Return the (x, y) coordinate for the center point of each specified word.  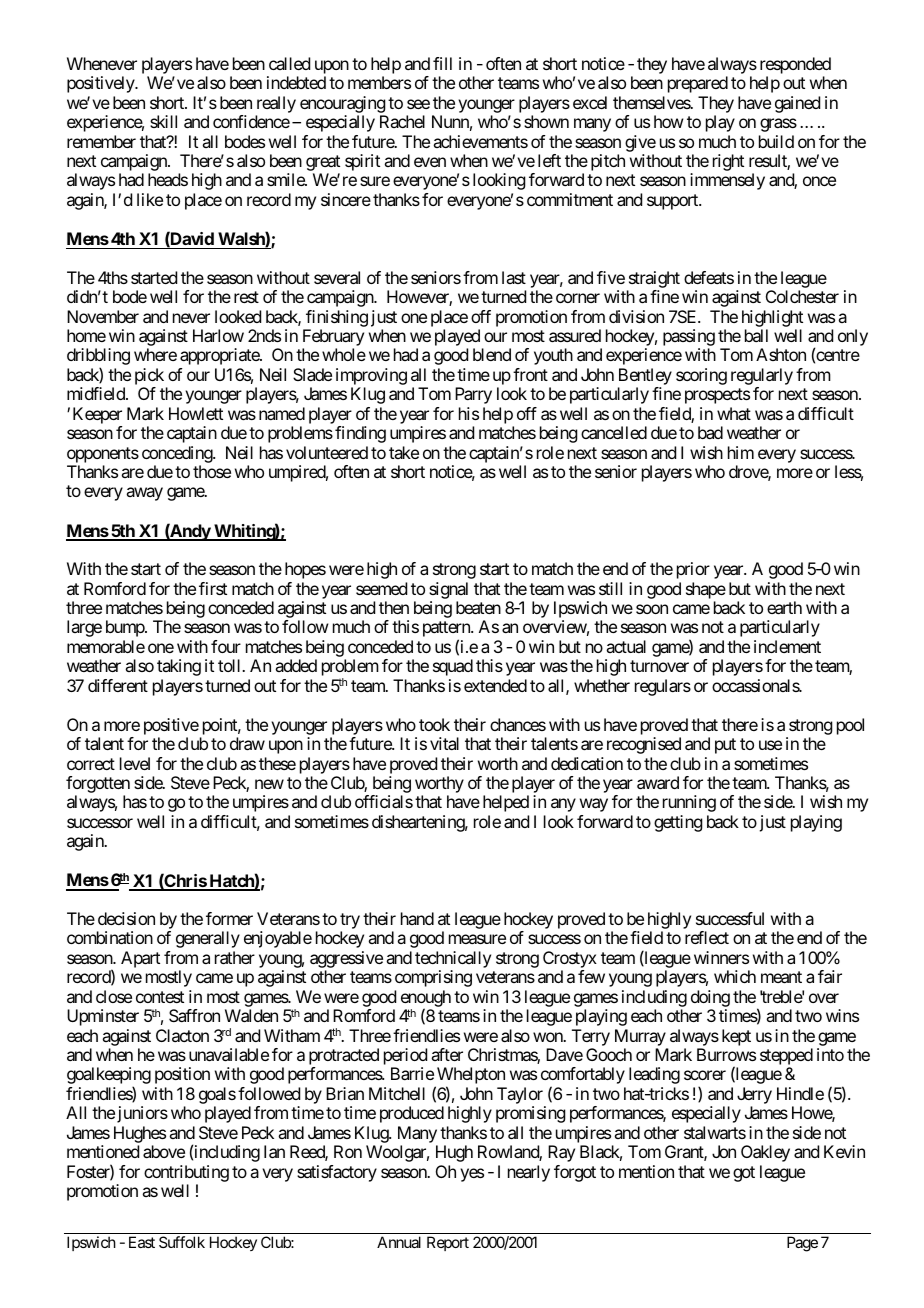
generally (208, 939)
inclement (787, 646)
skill (163, 121)
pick (149, 378)
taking (179, 667)
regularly (762, 378)
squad (453, 667)
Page (802, 1244)
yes (472, 1175)
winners (721, 957)
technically (453, 961)
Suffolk (182, 1242)
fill (442, 63)
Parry (473, 395)
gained (797, 104)
